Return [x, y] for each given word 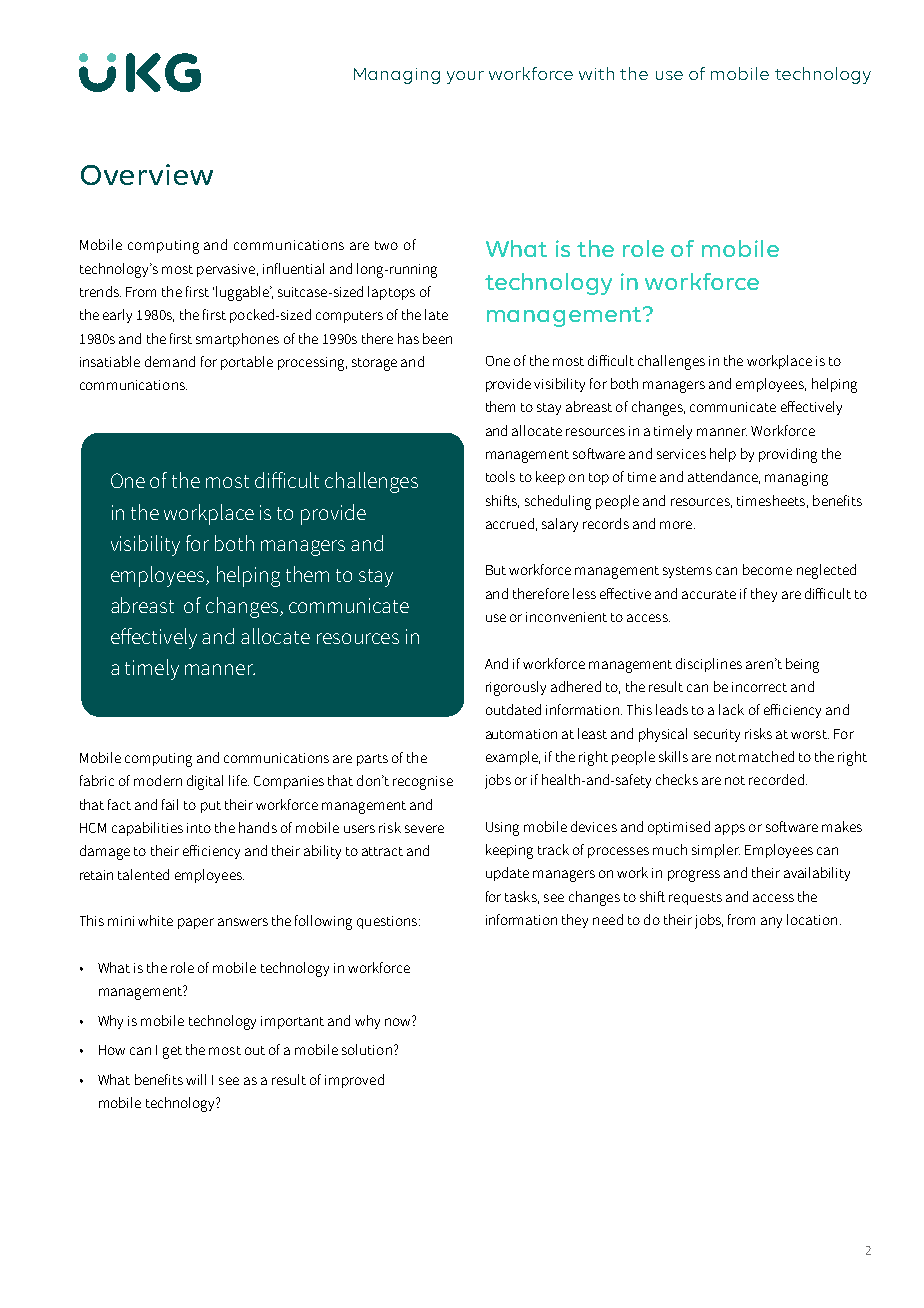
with [596, 73]
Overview [147, 174]
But [496, 570]
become [767, 569]
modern [158, 780]
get [172, 1052]
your [465, 77]
